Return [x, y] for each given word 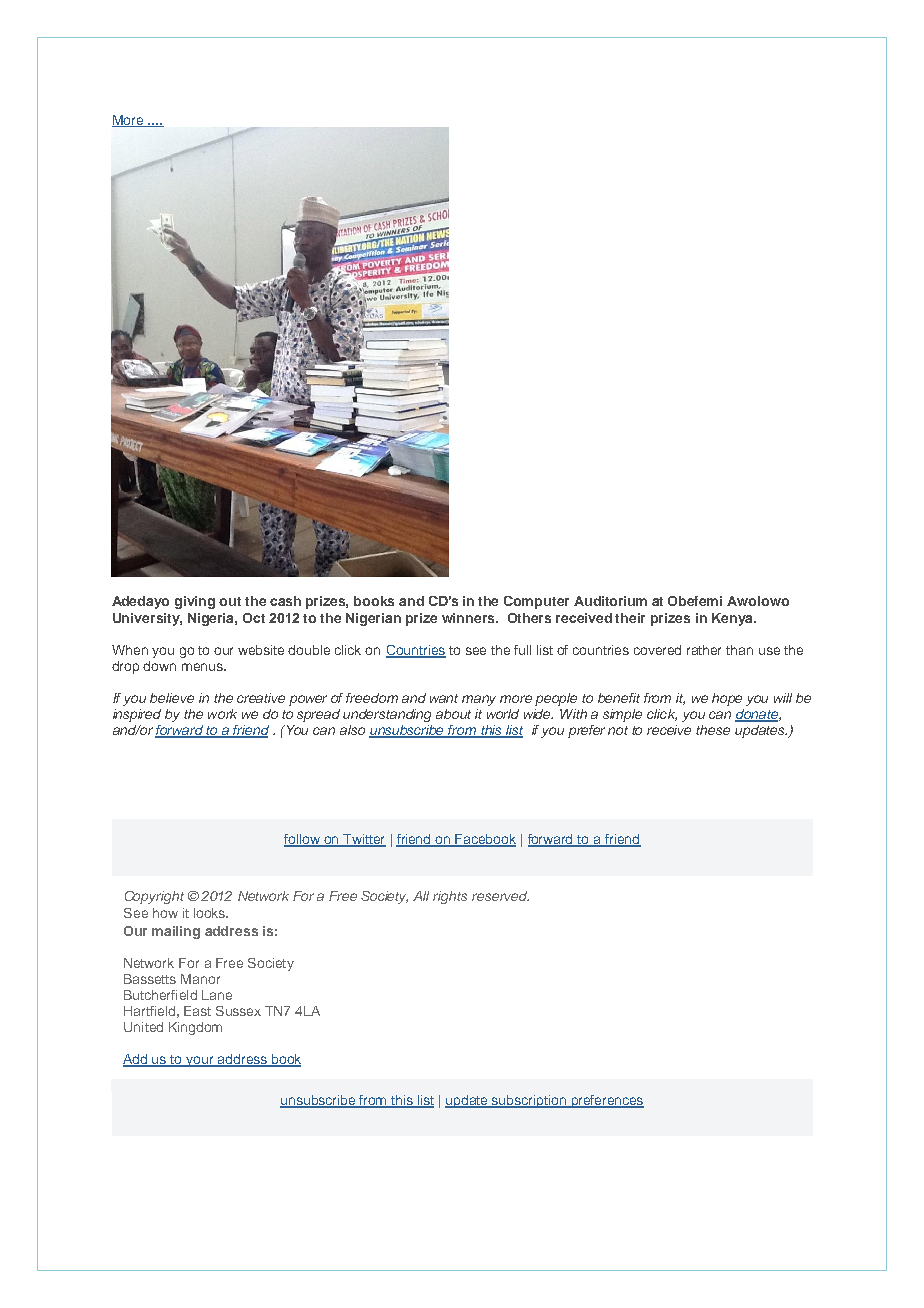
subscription [529, 1101]
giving [195, 602]
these [713, 730]
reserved [500, 896]
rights [450, 897]
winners [469, 618]
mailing [176, 932]
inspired [137, 715]
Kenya [733, 619]
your [200, 1061]
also [352, 730]
